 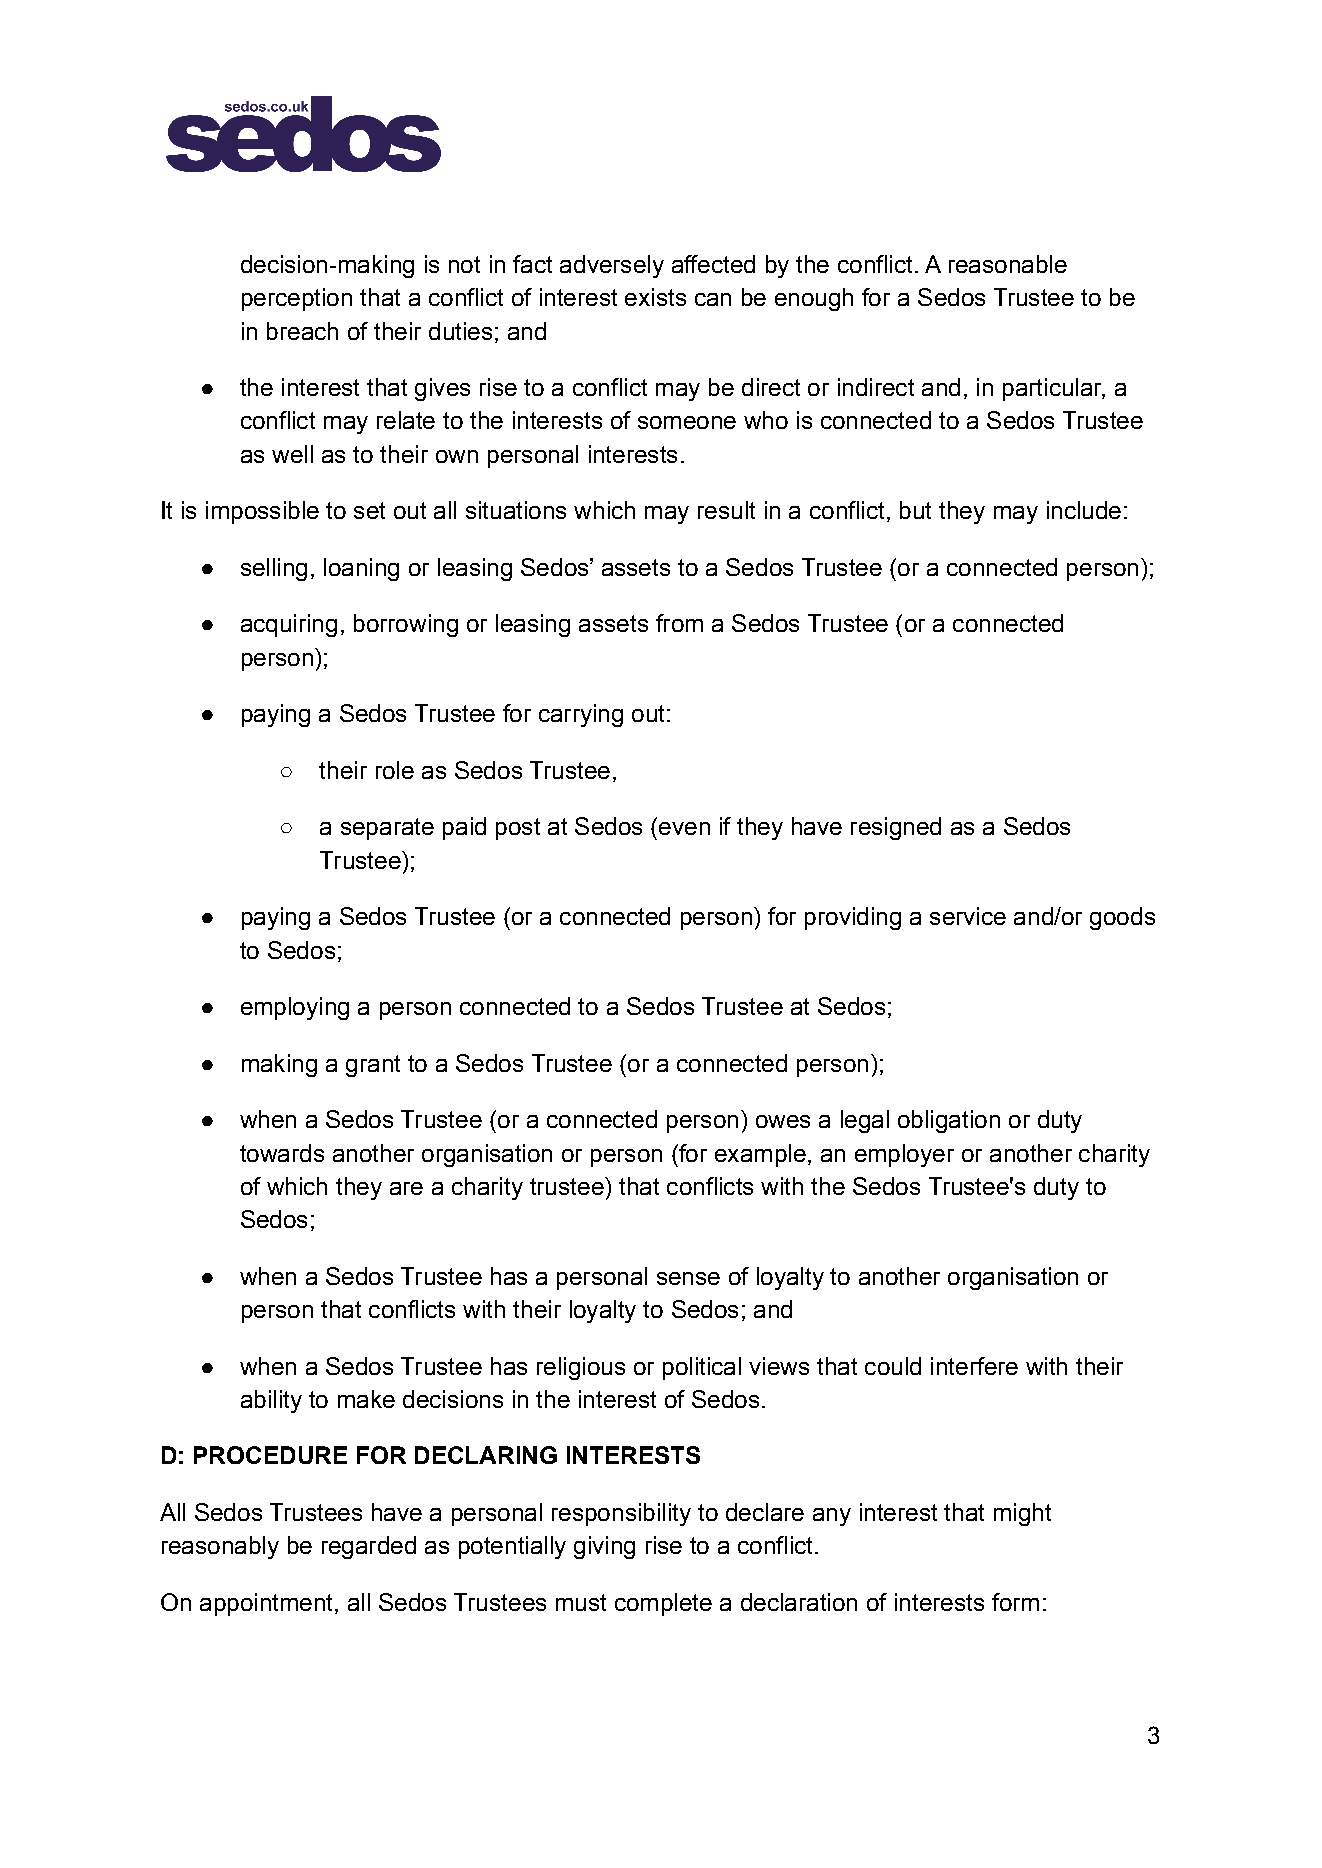 What do you see at coordinates (297, 299) in the document?
I see `perception` at bounding box center [297, 299].
